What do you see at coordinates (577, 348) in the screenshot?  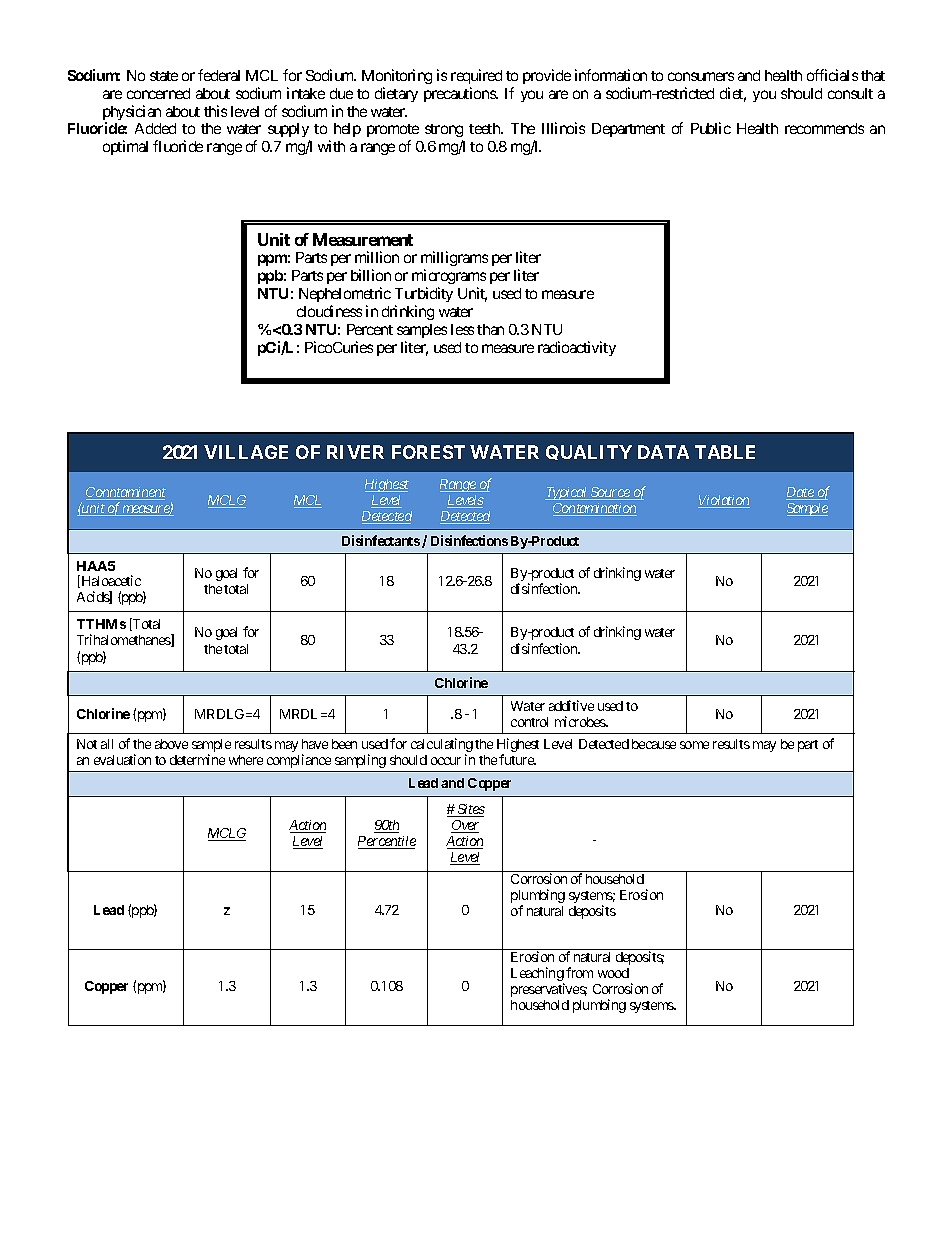 I see `radioactivity` at bounding box center [577, 348].
